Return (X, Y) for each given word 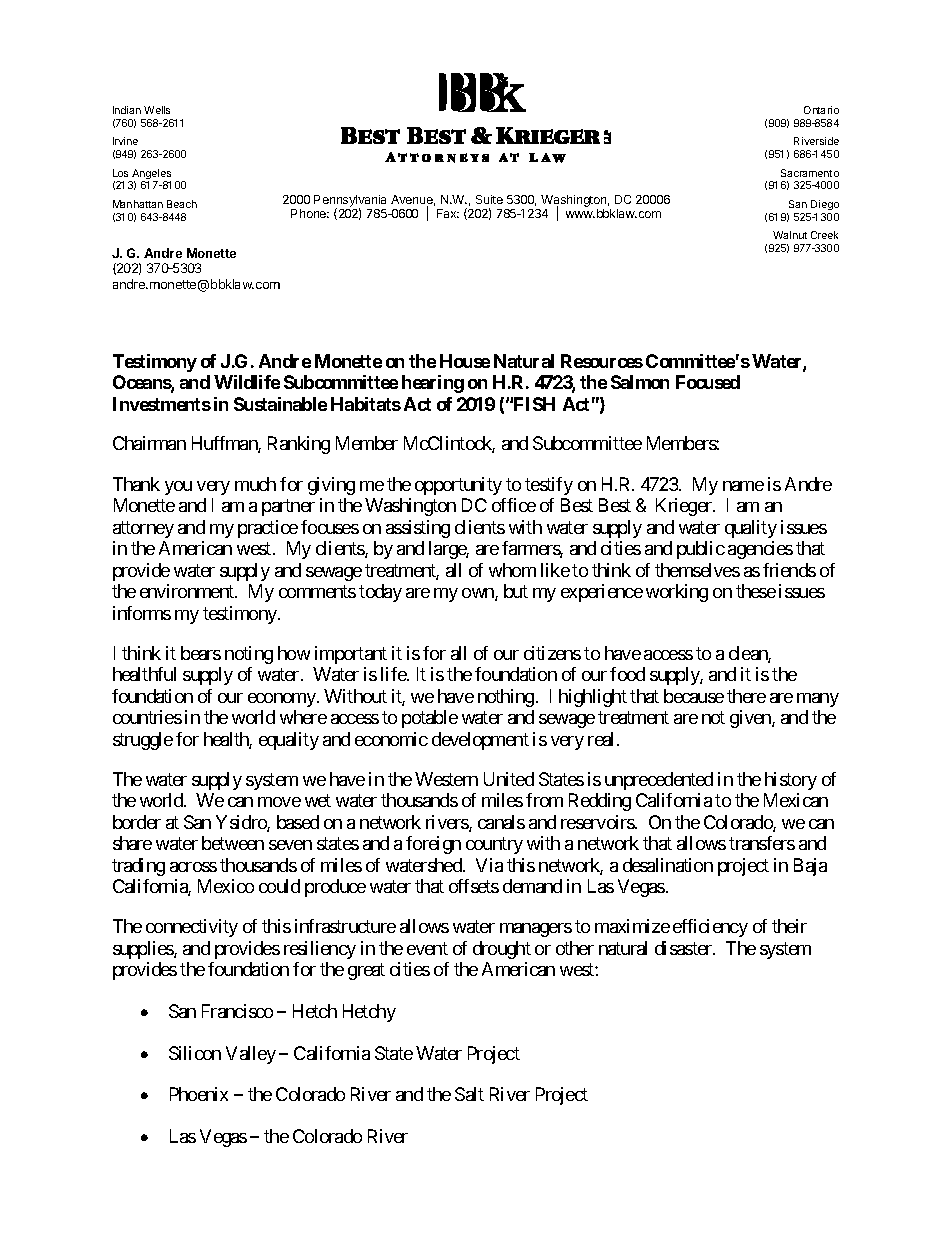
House (465, 361)
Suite (489, 199)
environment (188, 591)
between (233, 843)
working (677, 593)
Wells (157, 110)
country (494, 846)
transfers (762, 843)
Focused (708, 382)
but (516, 591)
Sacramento (810, 173)
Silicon (195, 1053)
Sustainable (280, 404)
